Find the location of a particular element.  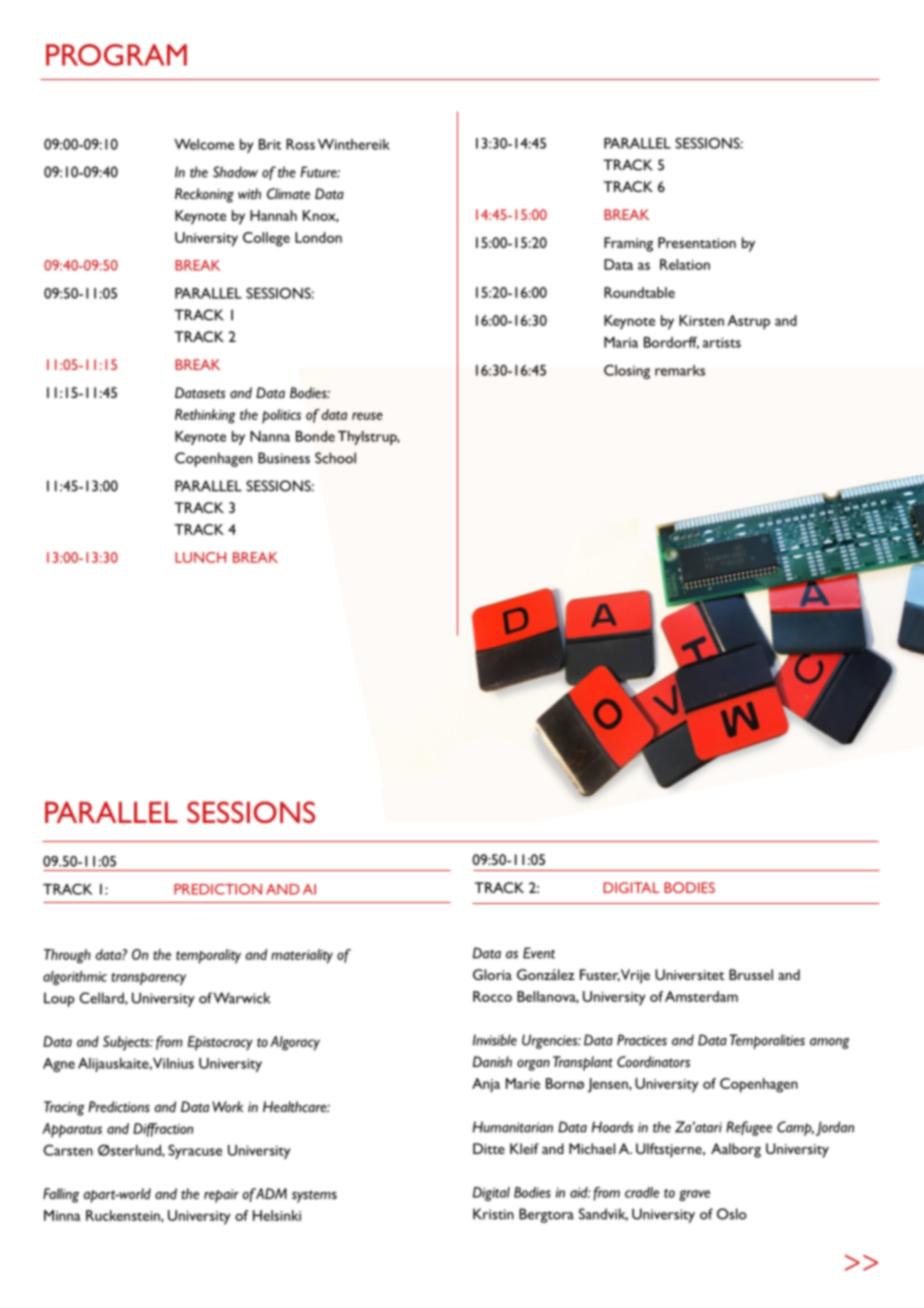

Oslo is located at coordinates (732, 1214).
